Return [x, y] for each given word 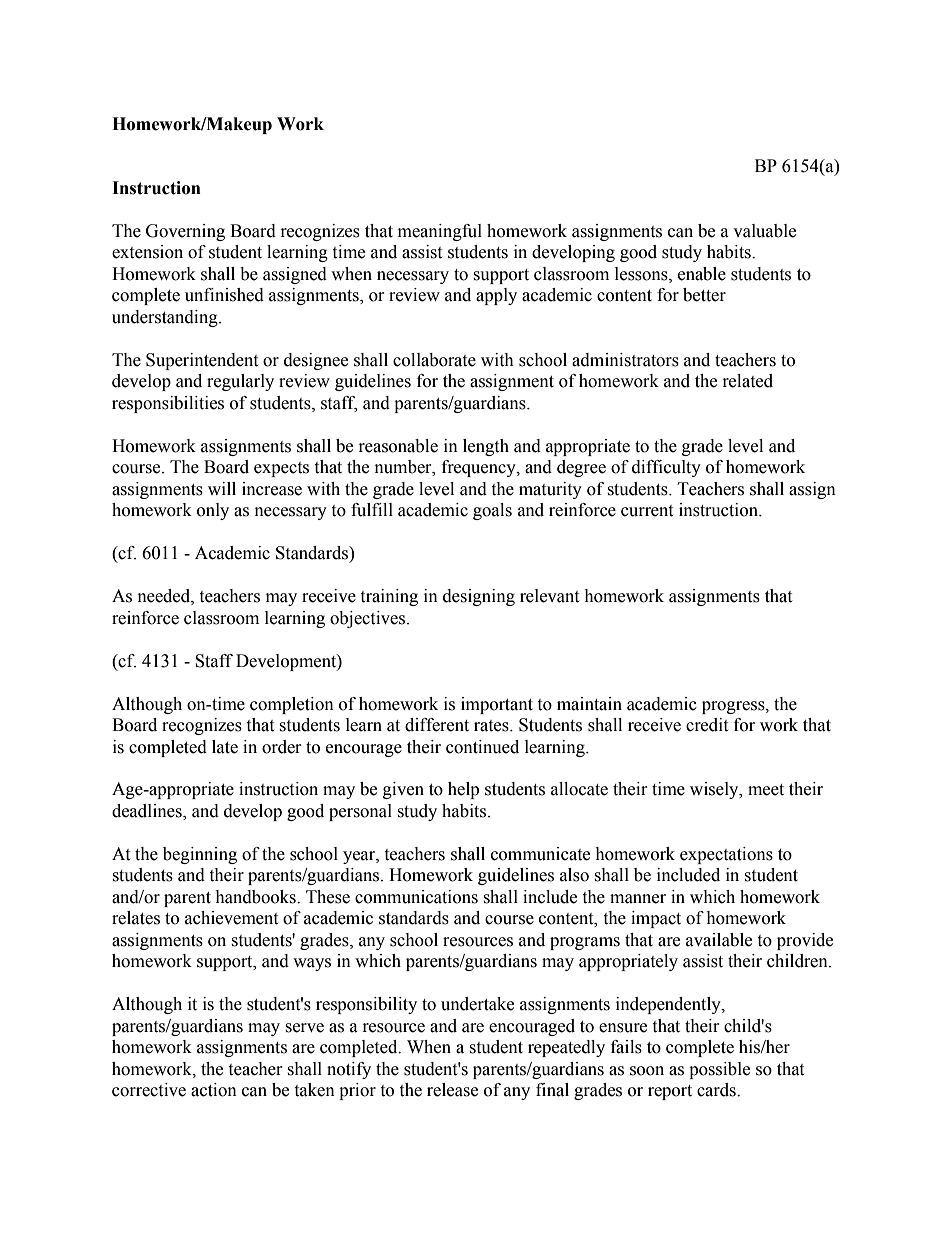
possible [719, 1070]
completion [292, 705]
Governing [185, 232]
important [497, 705]
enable [702, 274]
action [214, 1090]
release [452, 1090]
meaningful [440, 232]
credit [707, 725]
